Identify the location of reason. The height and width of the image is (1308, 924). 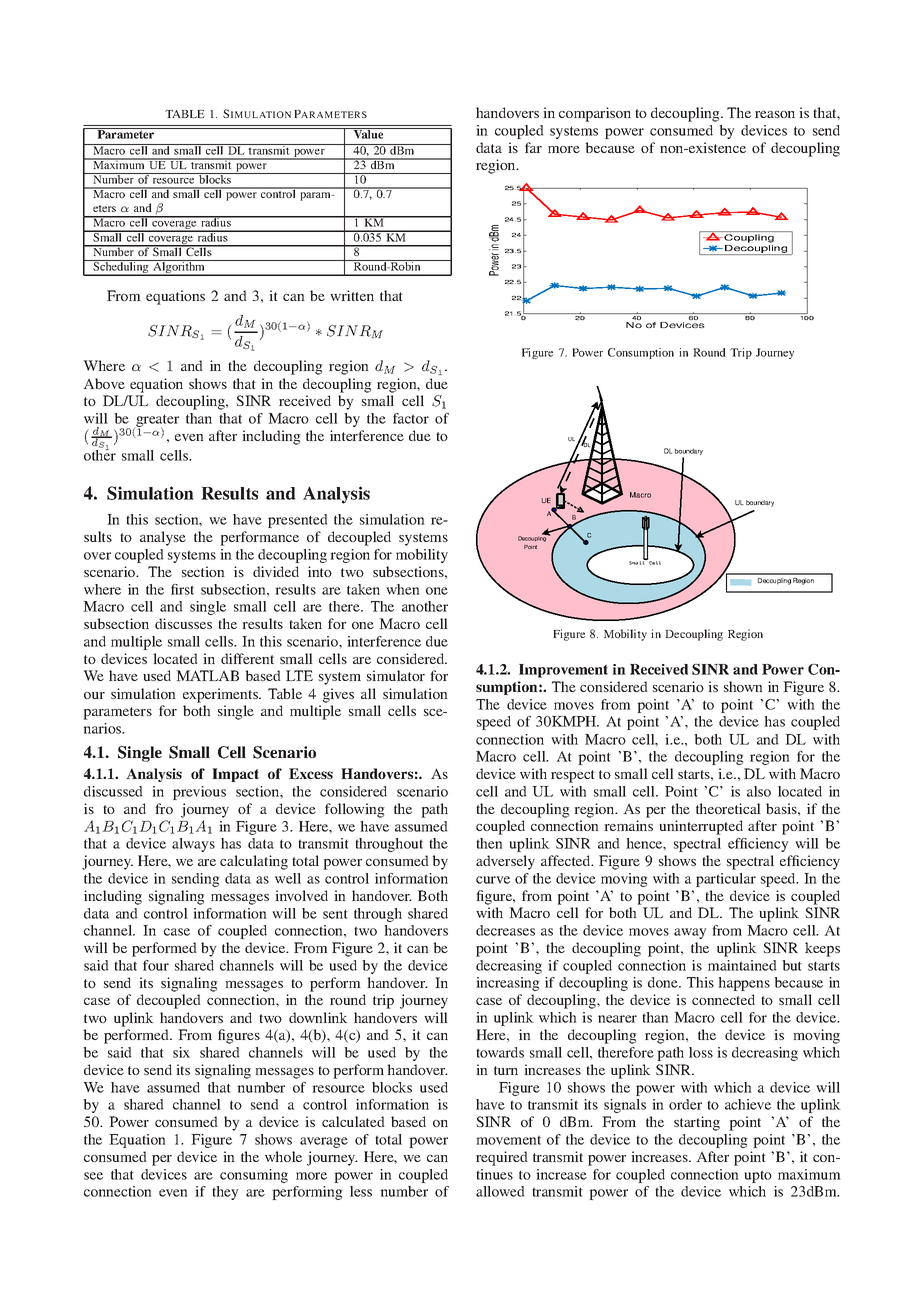
(775, 114).
